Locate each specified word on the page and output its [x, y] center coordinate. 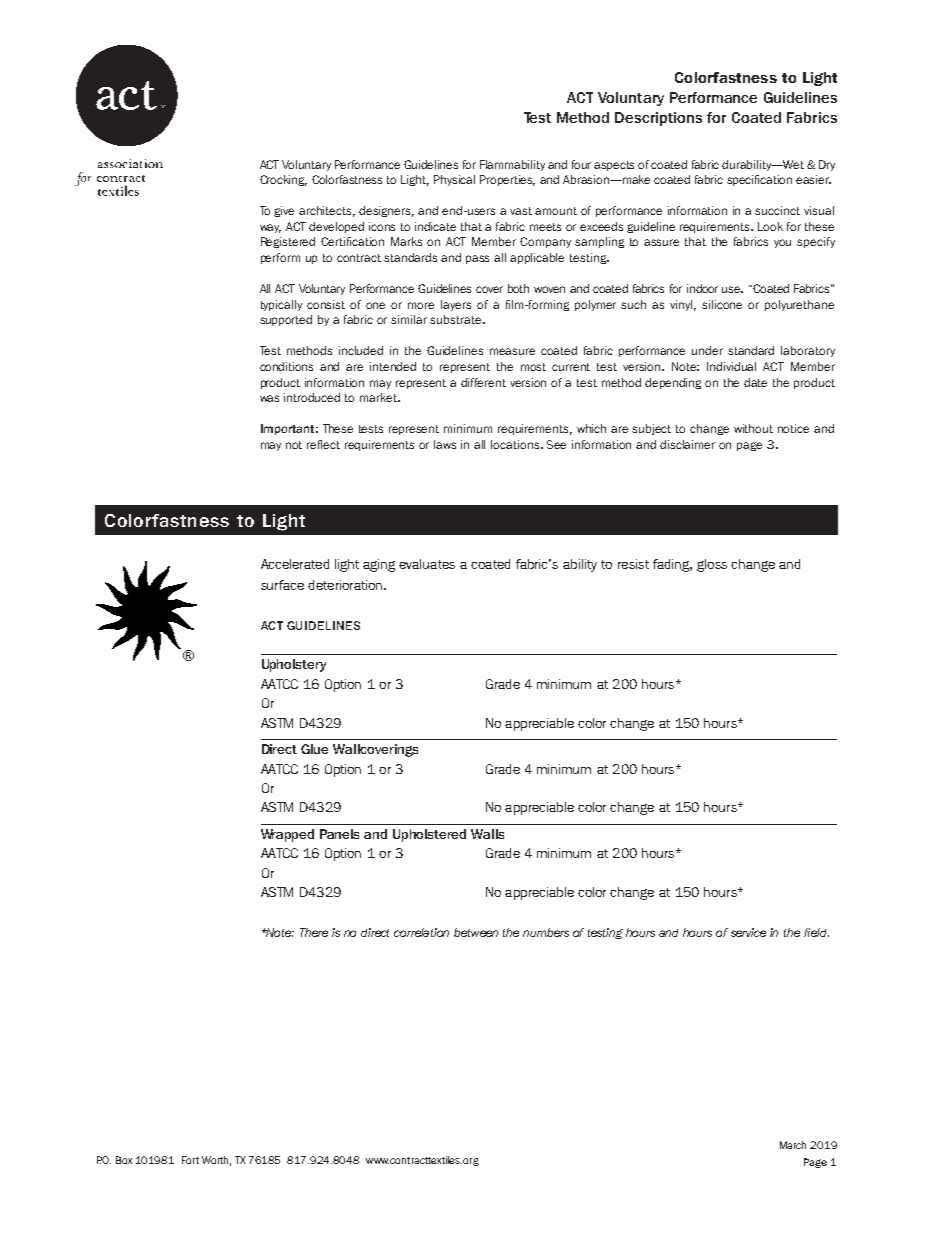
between [476, 932]
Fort [190, 1160]
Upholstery [294, 665]
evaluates [427, 564]
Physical [454, 180]
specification [759, 180]
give [284, 211]
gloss [712, 565]
